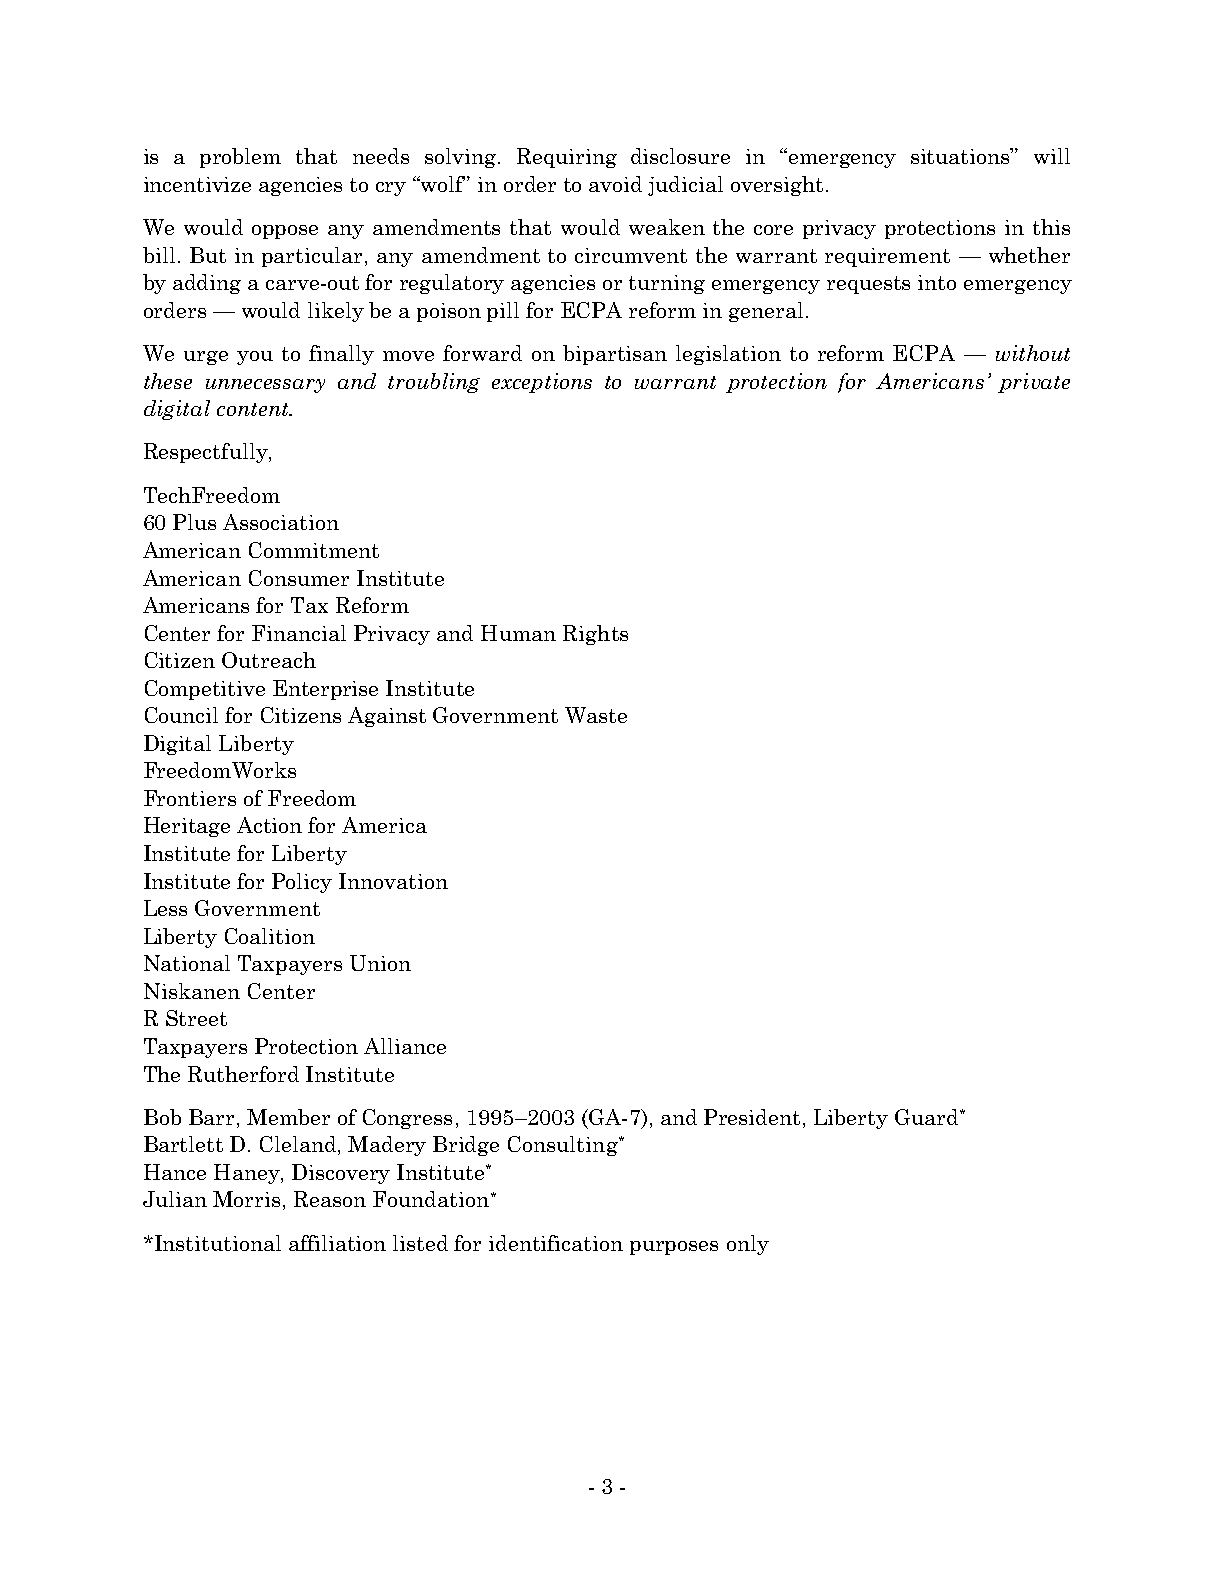 The image size is (1214, 1571). What do you see at coordinates (325, 690) in the screenshot?
I see `Enterprise` at bounding box center [325, 690].
